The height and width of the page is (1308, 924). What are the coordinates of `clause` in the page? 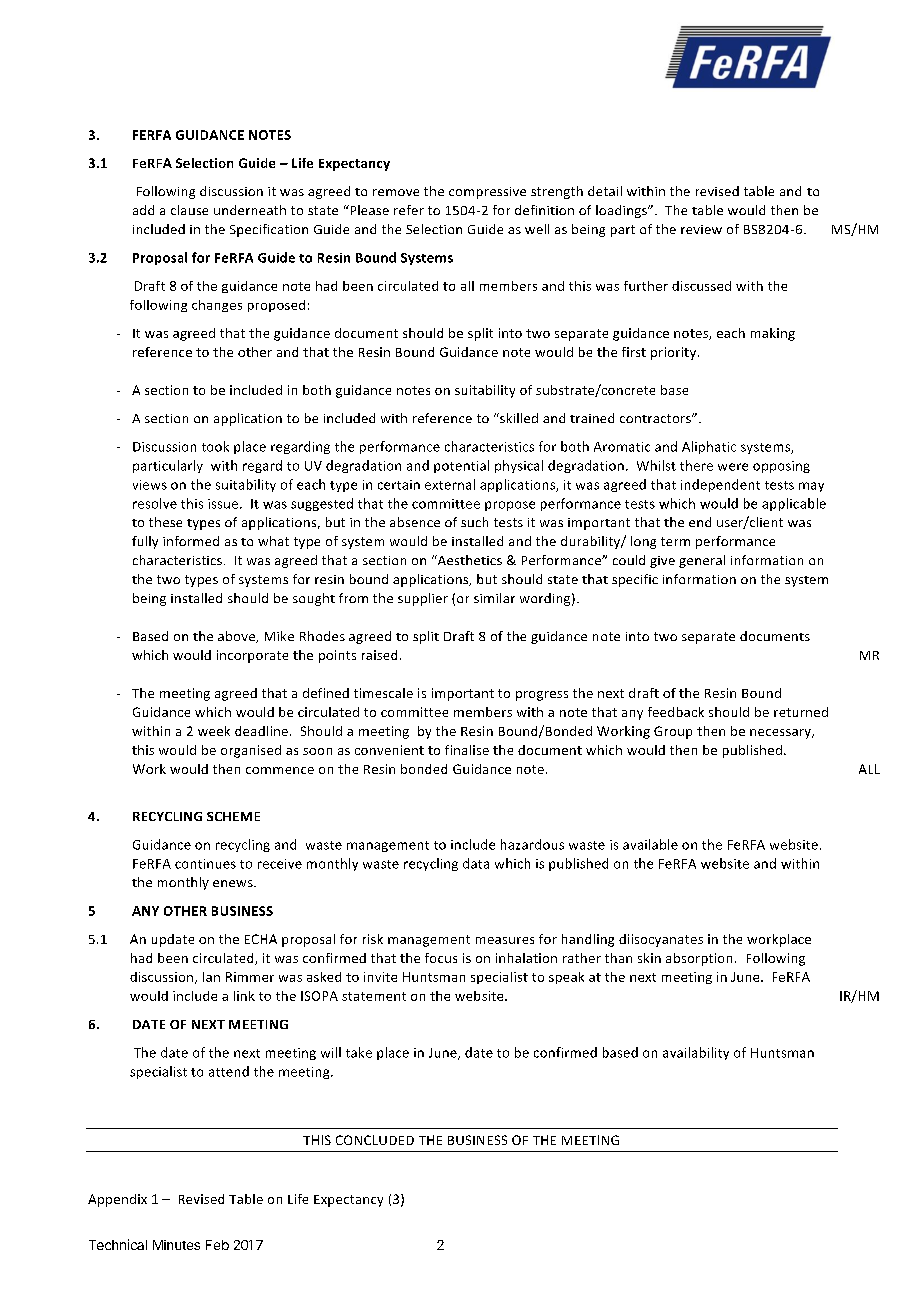 It's located at (189, 210).
